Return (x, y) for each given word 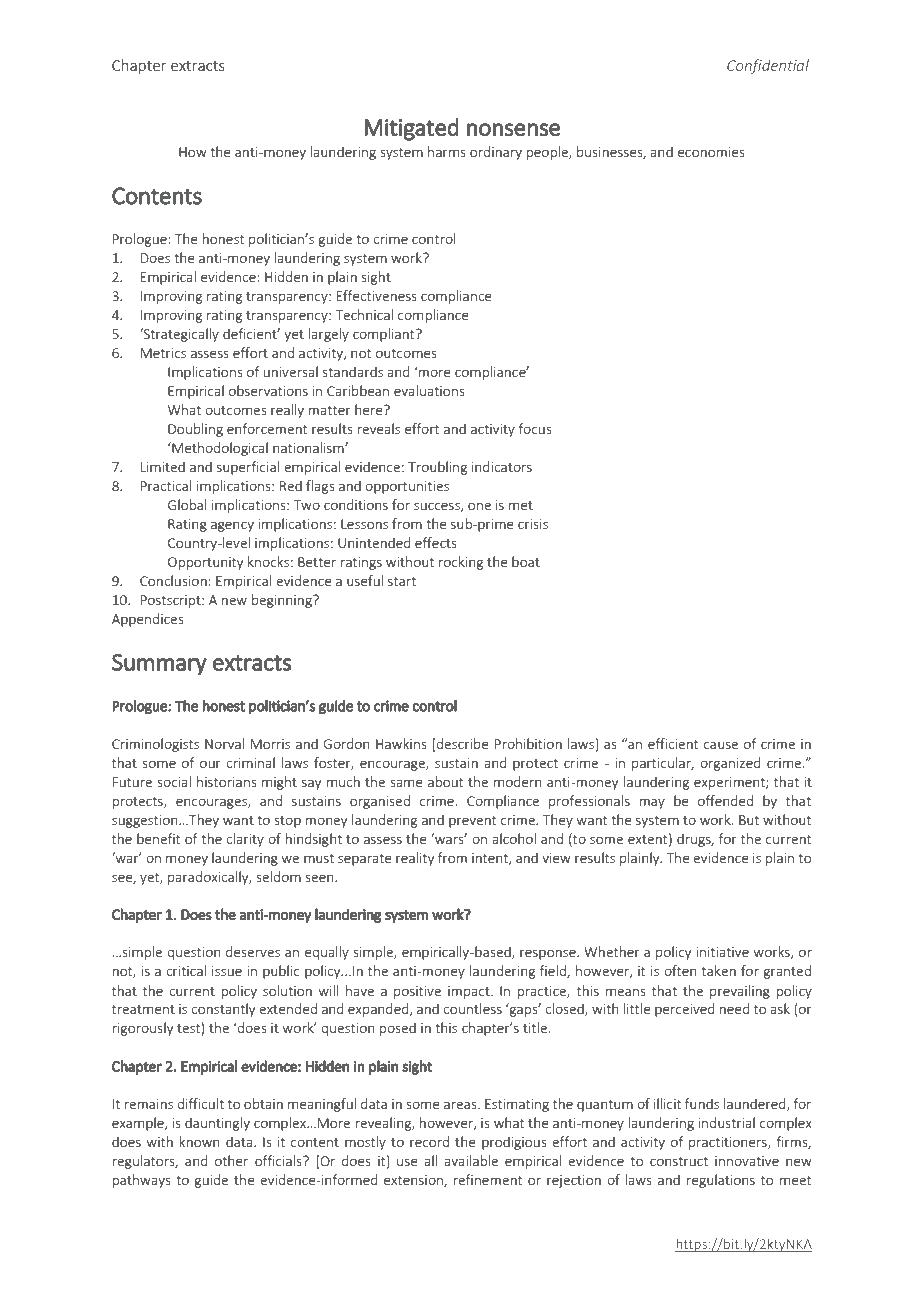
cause (721, 745)
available (471, 1160)
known (199, 1141)
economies (711, 152)
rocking (461, 563)
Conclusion (174, 580)
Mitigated (412, 129)
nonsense (513, 130)
